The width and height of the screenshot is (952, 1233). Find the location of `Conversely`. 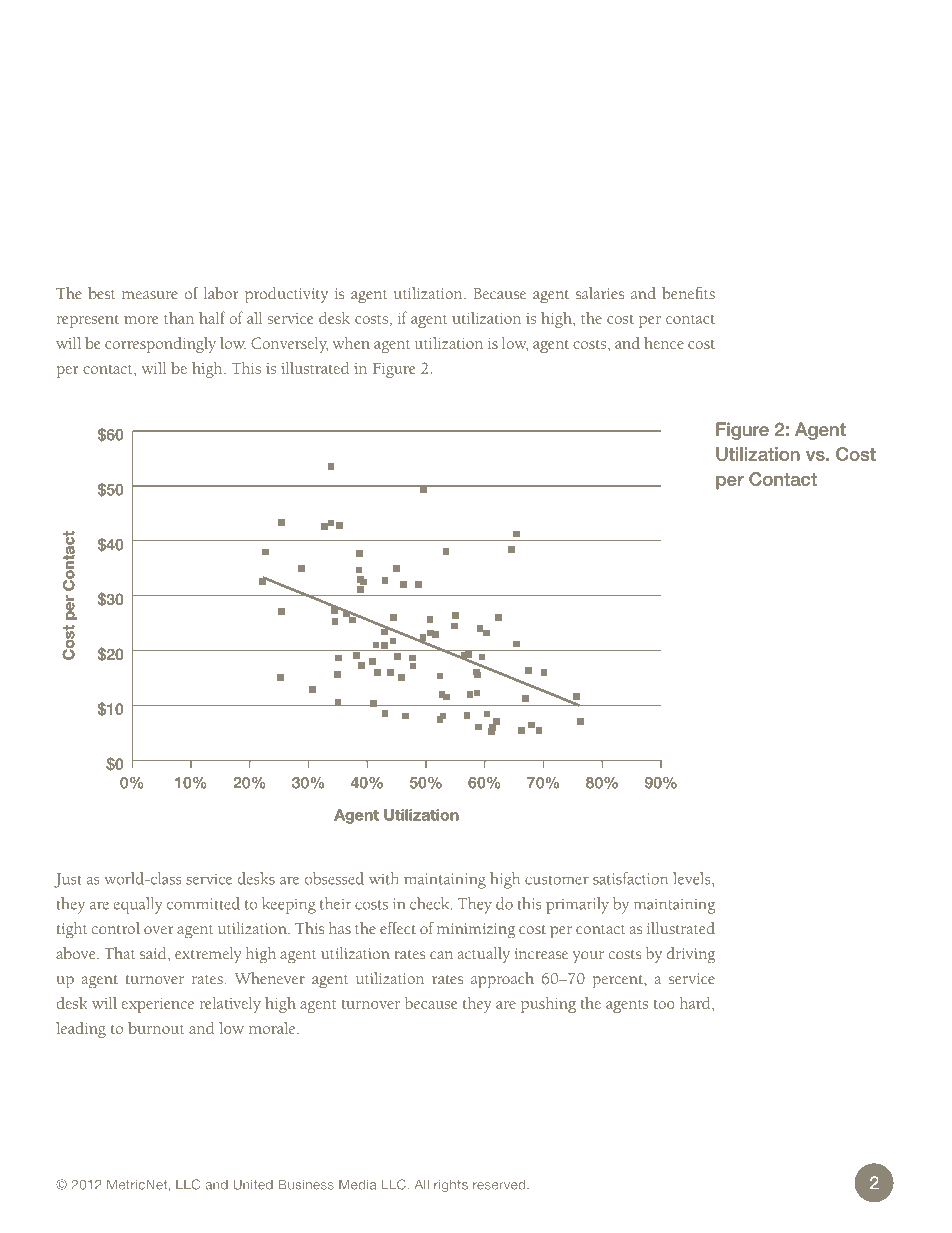

Conversely is located at coordinates (289, 345).
